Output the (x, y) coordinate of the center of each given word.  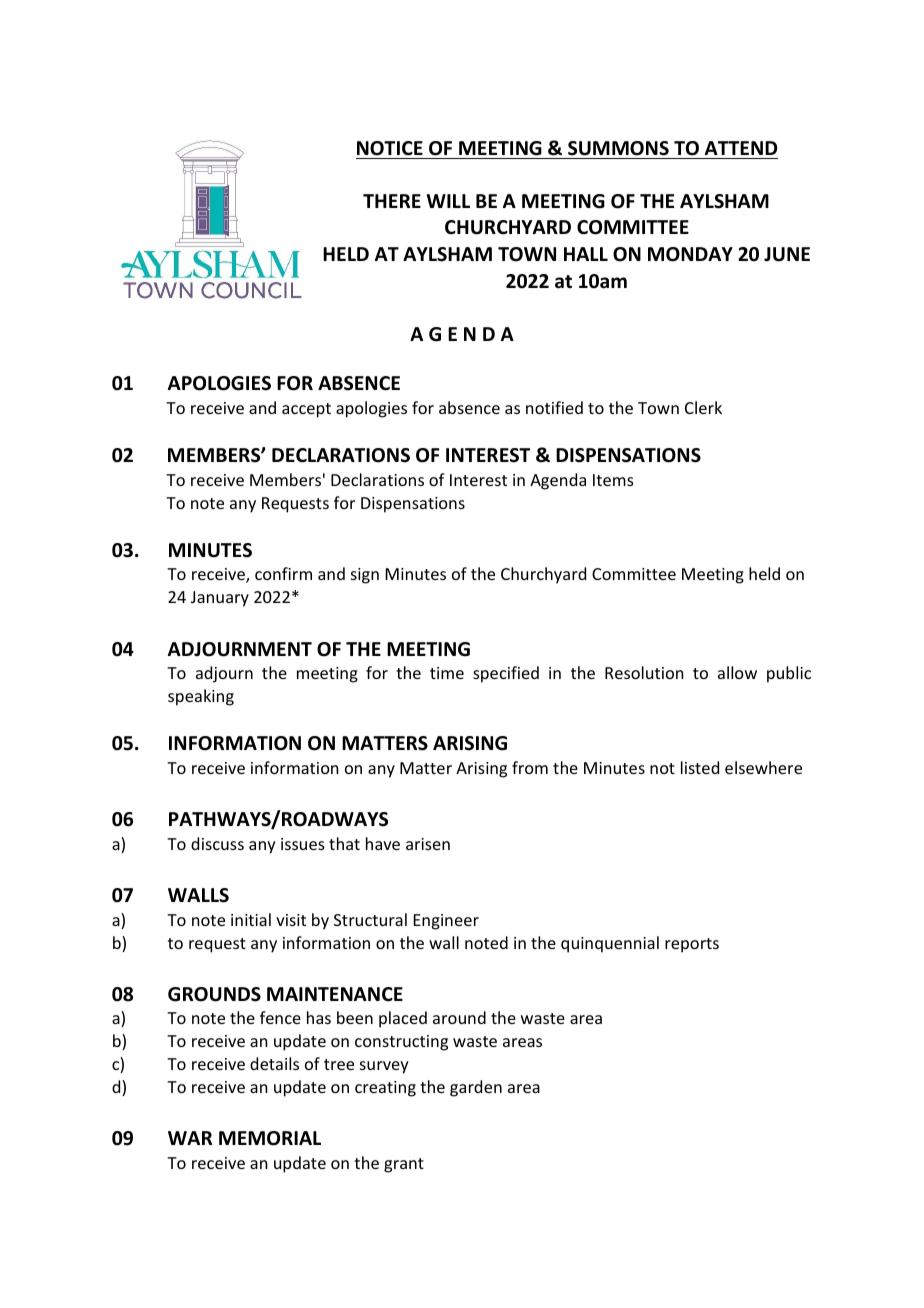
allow (737, 672)
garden (476, 1088)
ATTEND (741, 148)
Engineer (446, 922)
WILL (448, 201)
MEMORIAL (270, 1138)
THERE (392, 201)
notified (554, 407)
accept (306, 410)
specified (506, 674)
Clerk (703, 407)
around (459, 1017)
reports (692, 945)
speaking (201, 697)
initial (251, 919)
